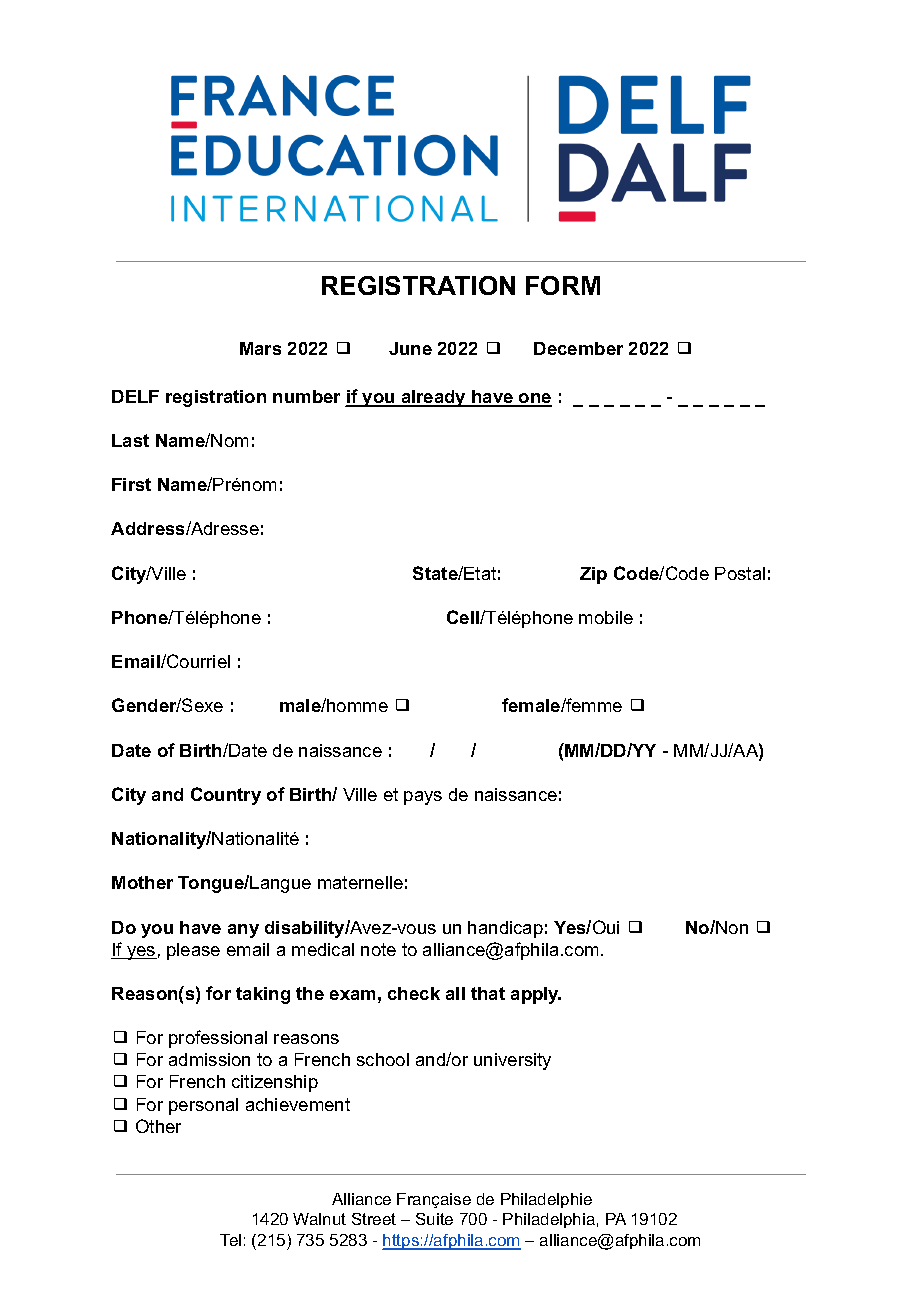 Image resolution: width=924 pixels, height=1307 pixels. I want to click on Mars, so click(260, 348).
